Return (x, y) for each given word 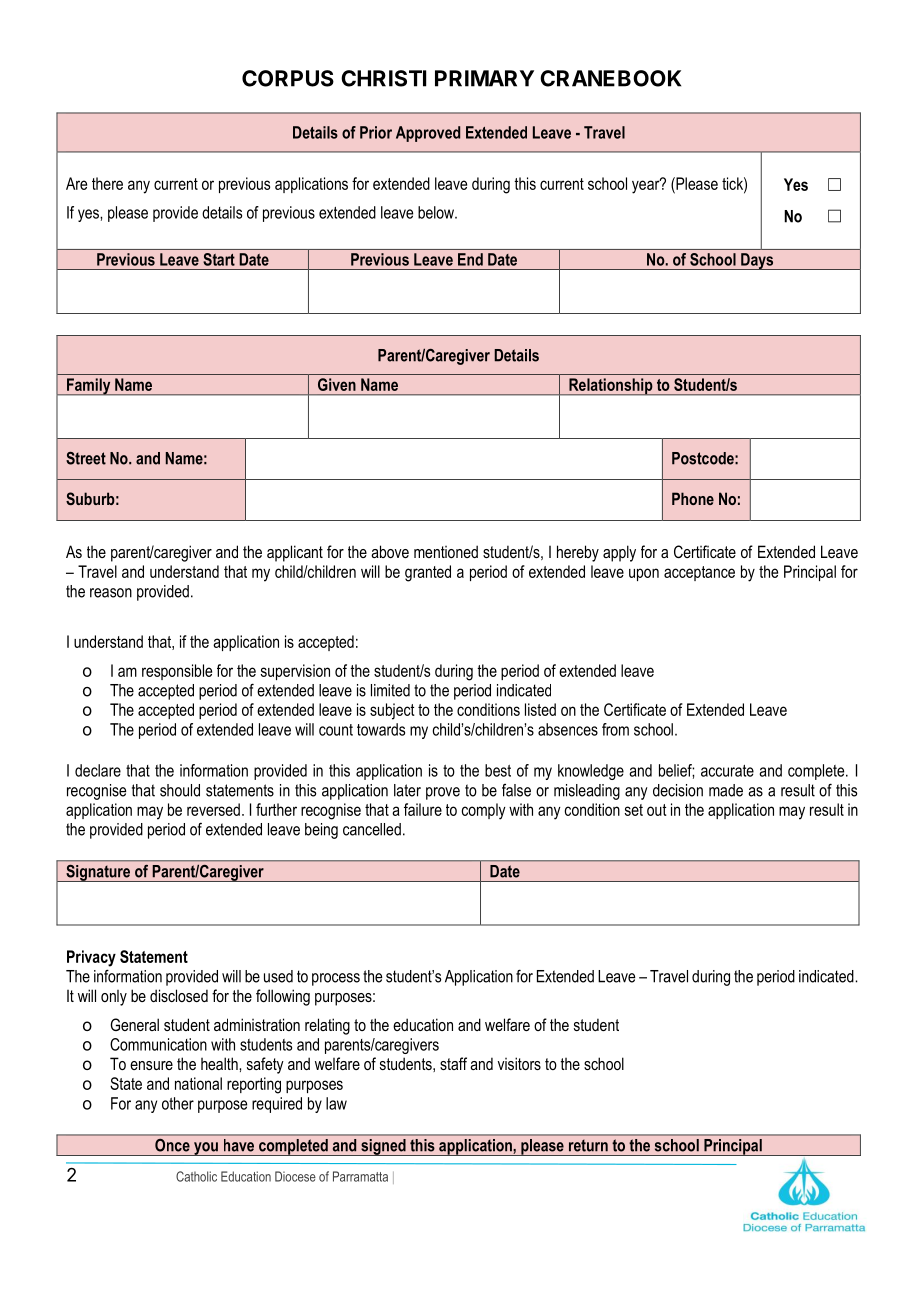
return (588, 1146)
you (206, 1149)
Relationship (611, 387)
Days (757, 261)
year (647, 186)
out (657, 810)
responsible (177, 672)
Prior (376, 132)
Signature (98, 873)
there (107, 183)
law (336, 1103)
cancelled (372, 829)
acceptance (699, 573)
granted (428, 573)
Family (89, 387)
